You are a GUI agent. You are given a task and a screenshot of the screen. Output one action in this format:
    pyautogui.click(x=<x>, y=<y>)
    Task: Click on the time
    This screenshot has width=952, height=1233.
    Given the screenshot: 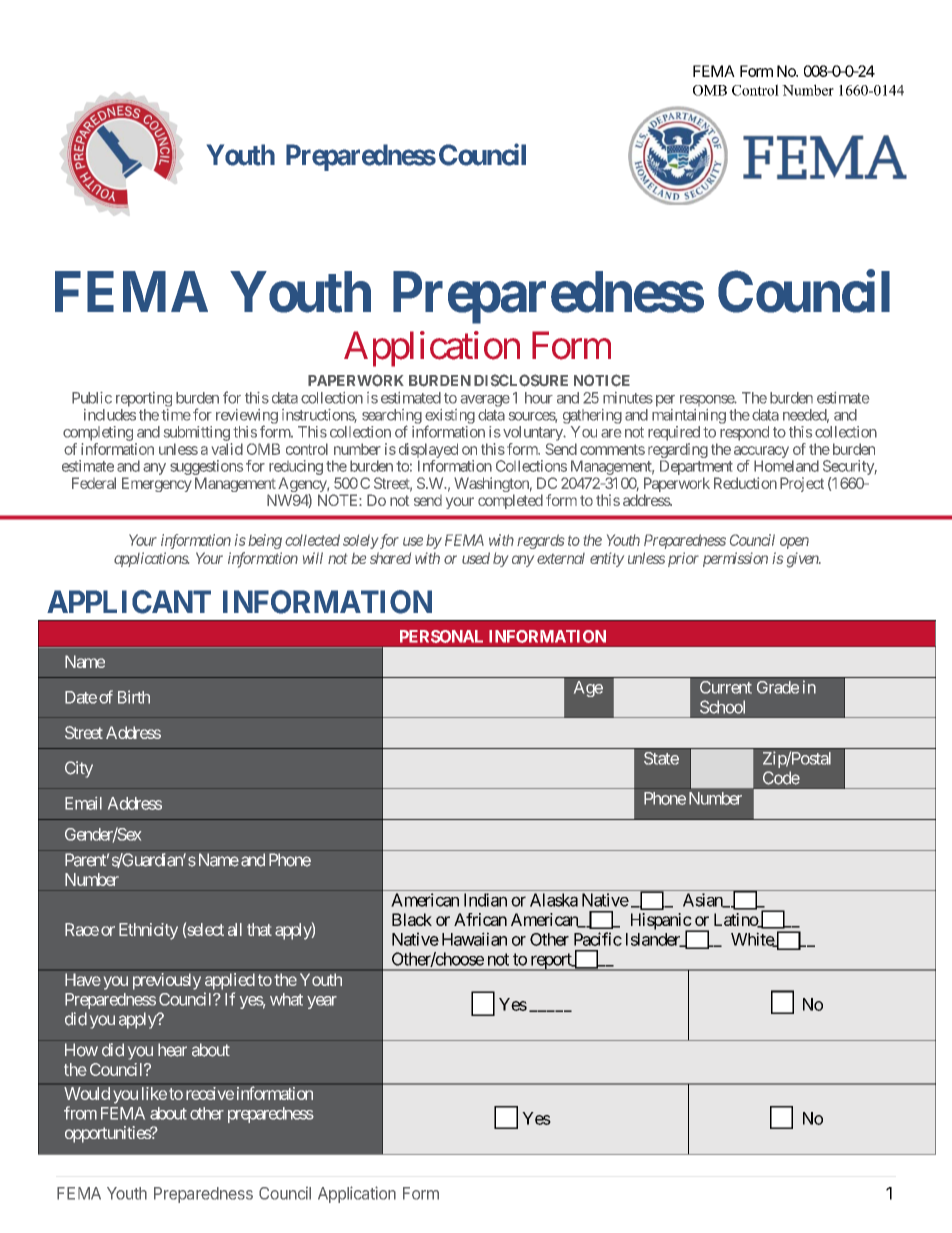 What is the action you would take?
    pyautogui.click(x=176, y=415)
